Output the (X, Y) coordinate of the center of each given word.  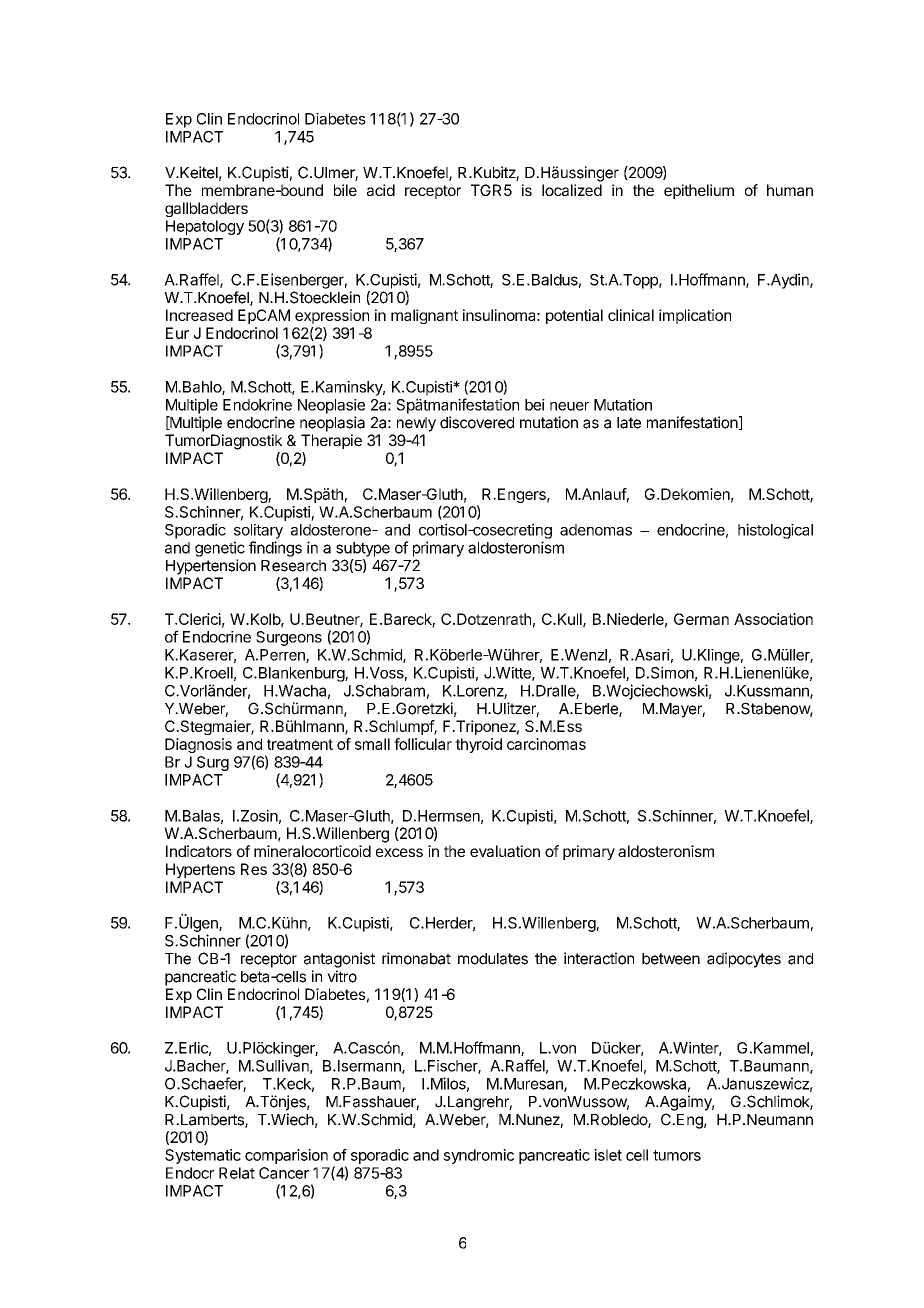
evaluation (505, 851)
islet (608, 1155)
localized (572, 190)
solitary (258, 531)
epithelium (699, 191)
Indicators (199, 851)
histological (775, 531)
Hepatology (205, 227)
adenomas (596, 530)
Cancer (284, 1173)
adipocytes (744, 960)
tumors (677, 1155)
